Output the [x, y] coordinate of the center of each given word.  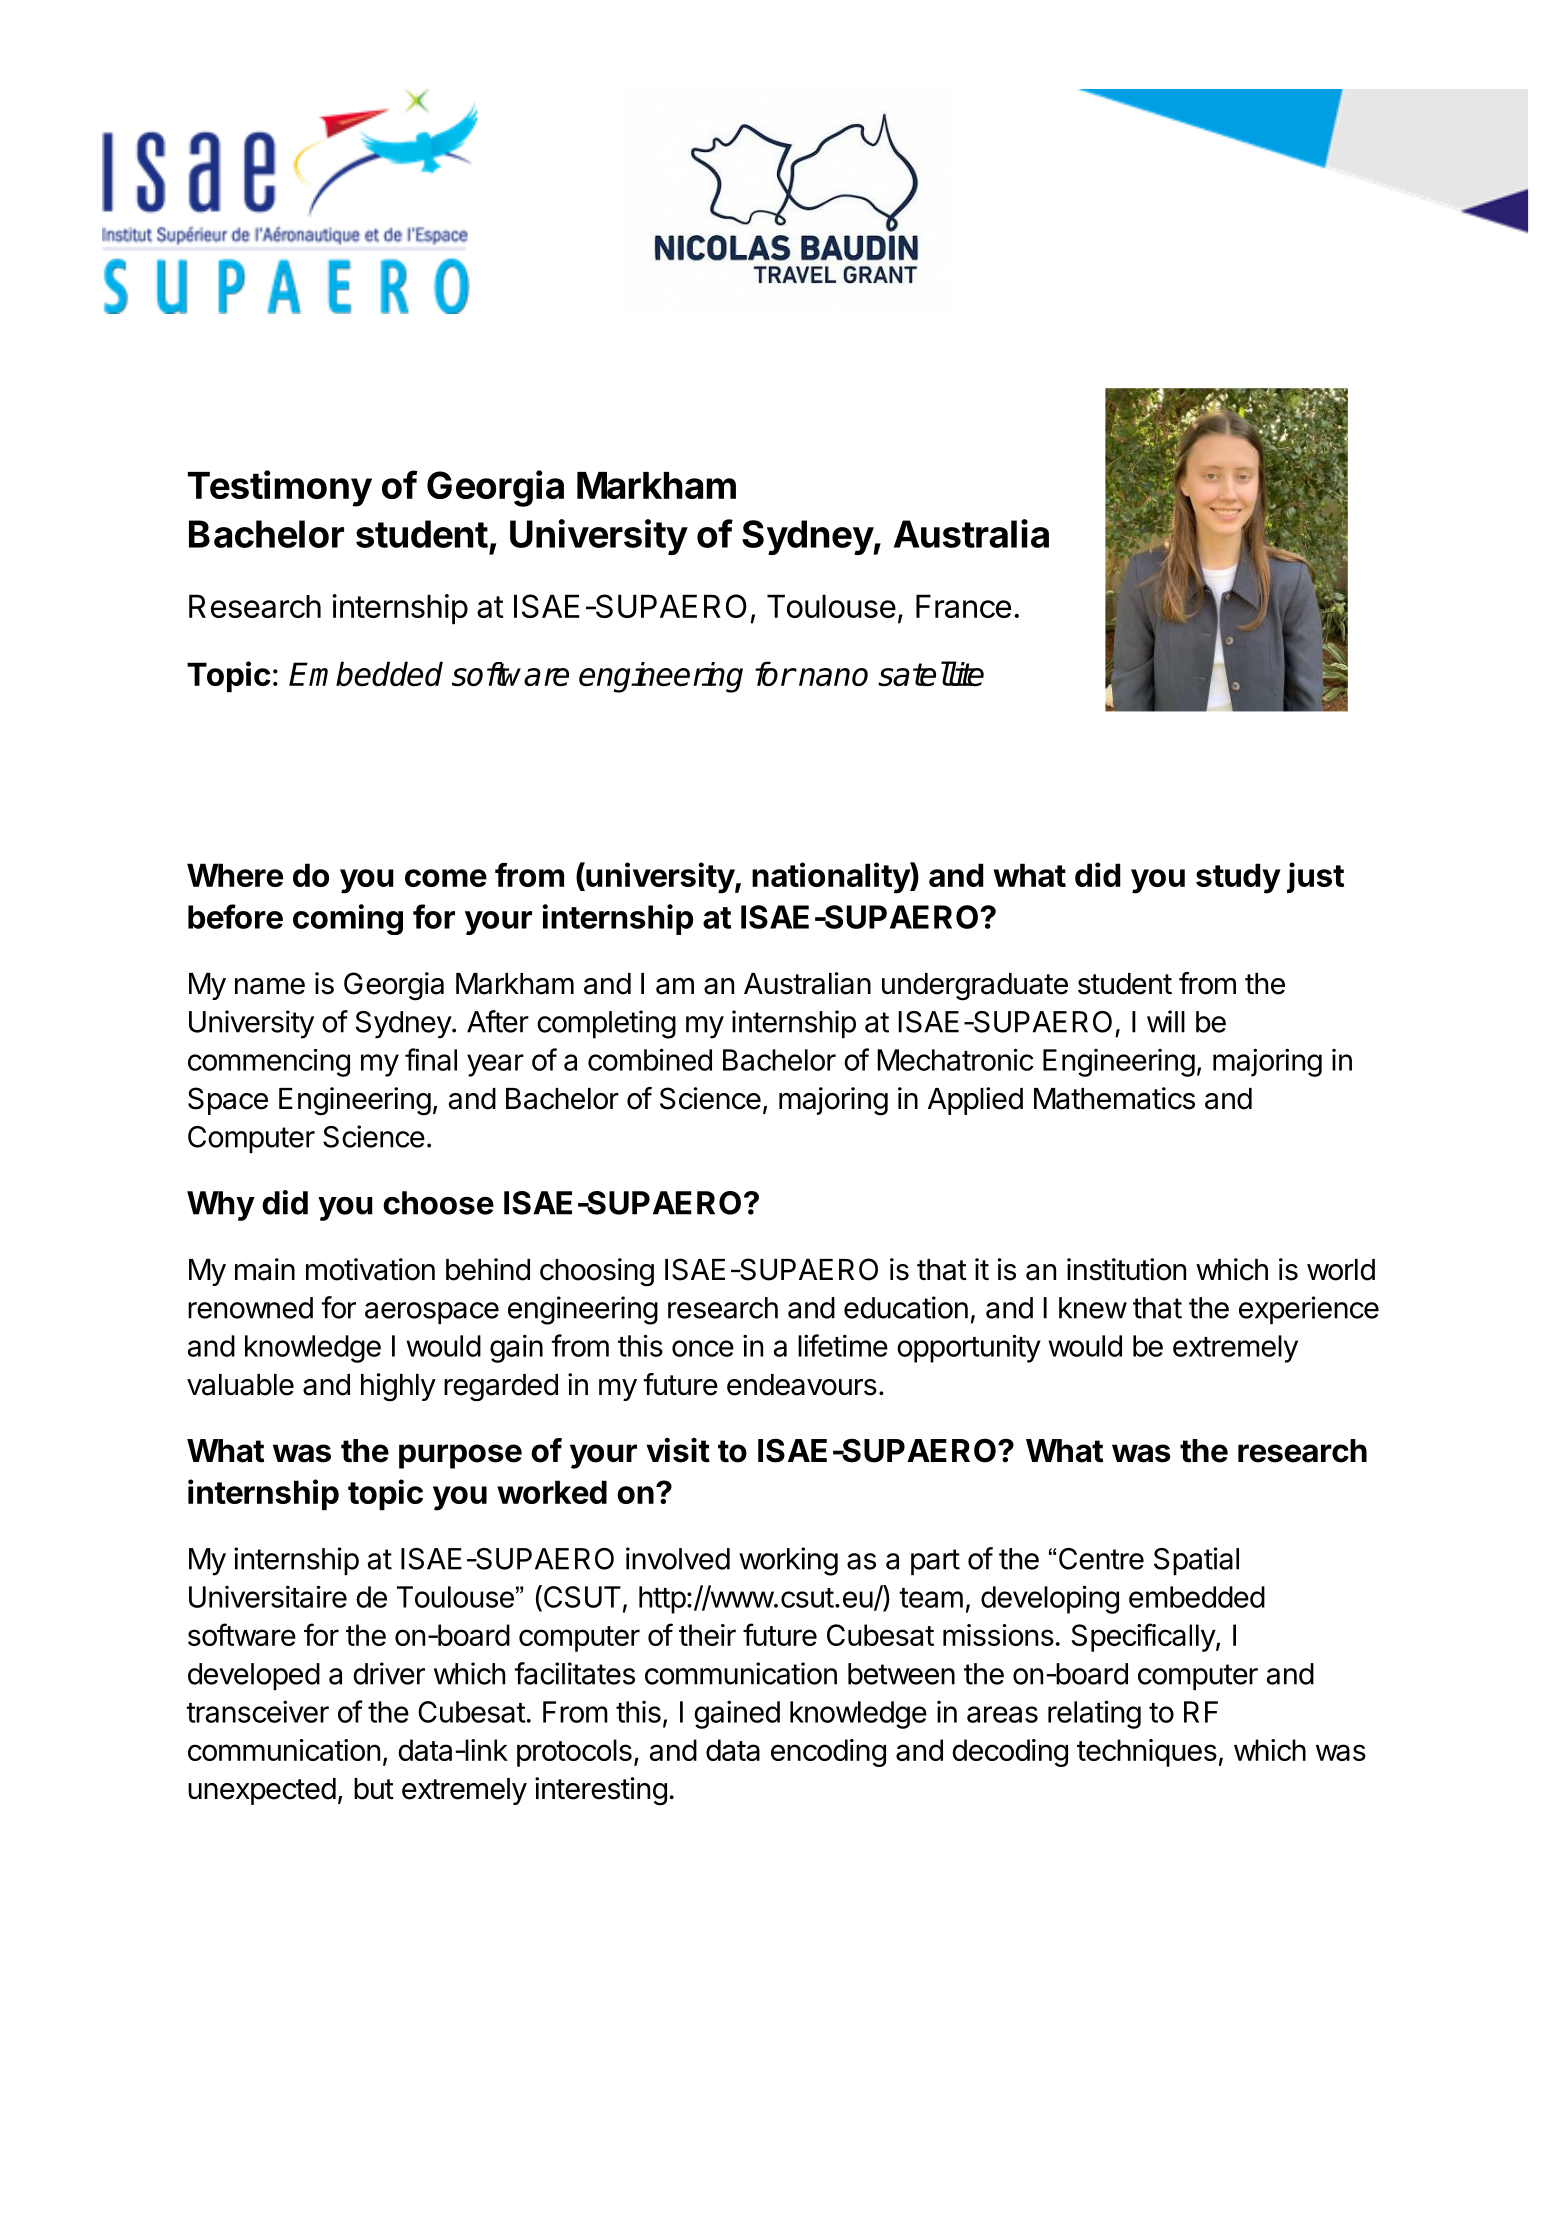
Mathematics [1114, 1098]
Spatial [1196, 1561]
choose [438, 1203]
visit [678, 1450]
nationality [831, 878]
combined [650, 1059]
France [963, 606]
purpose [460, 1456]
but [374, 1789]
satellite [931, 673]
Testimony [280, 488]
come [446, 878]
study [1238, 878]
